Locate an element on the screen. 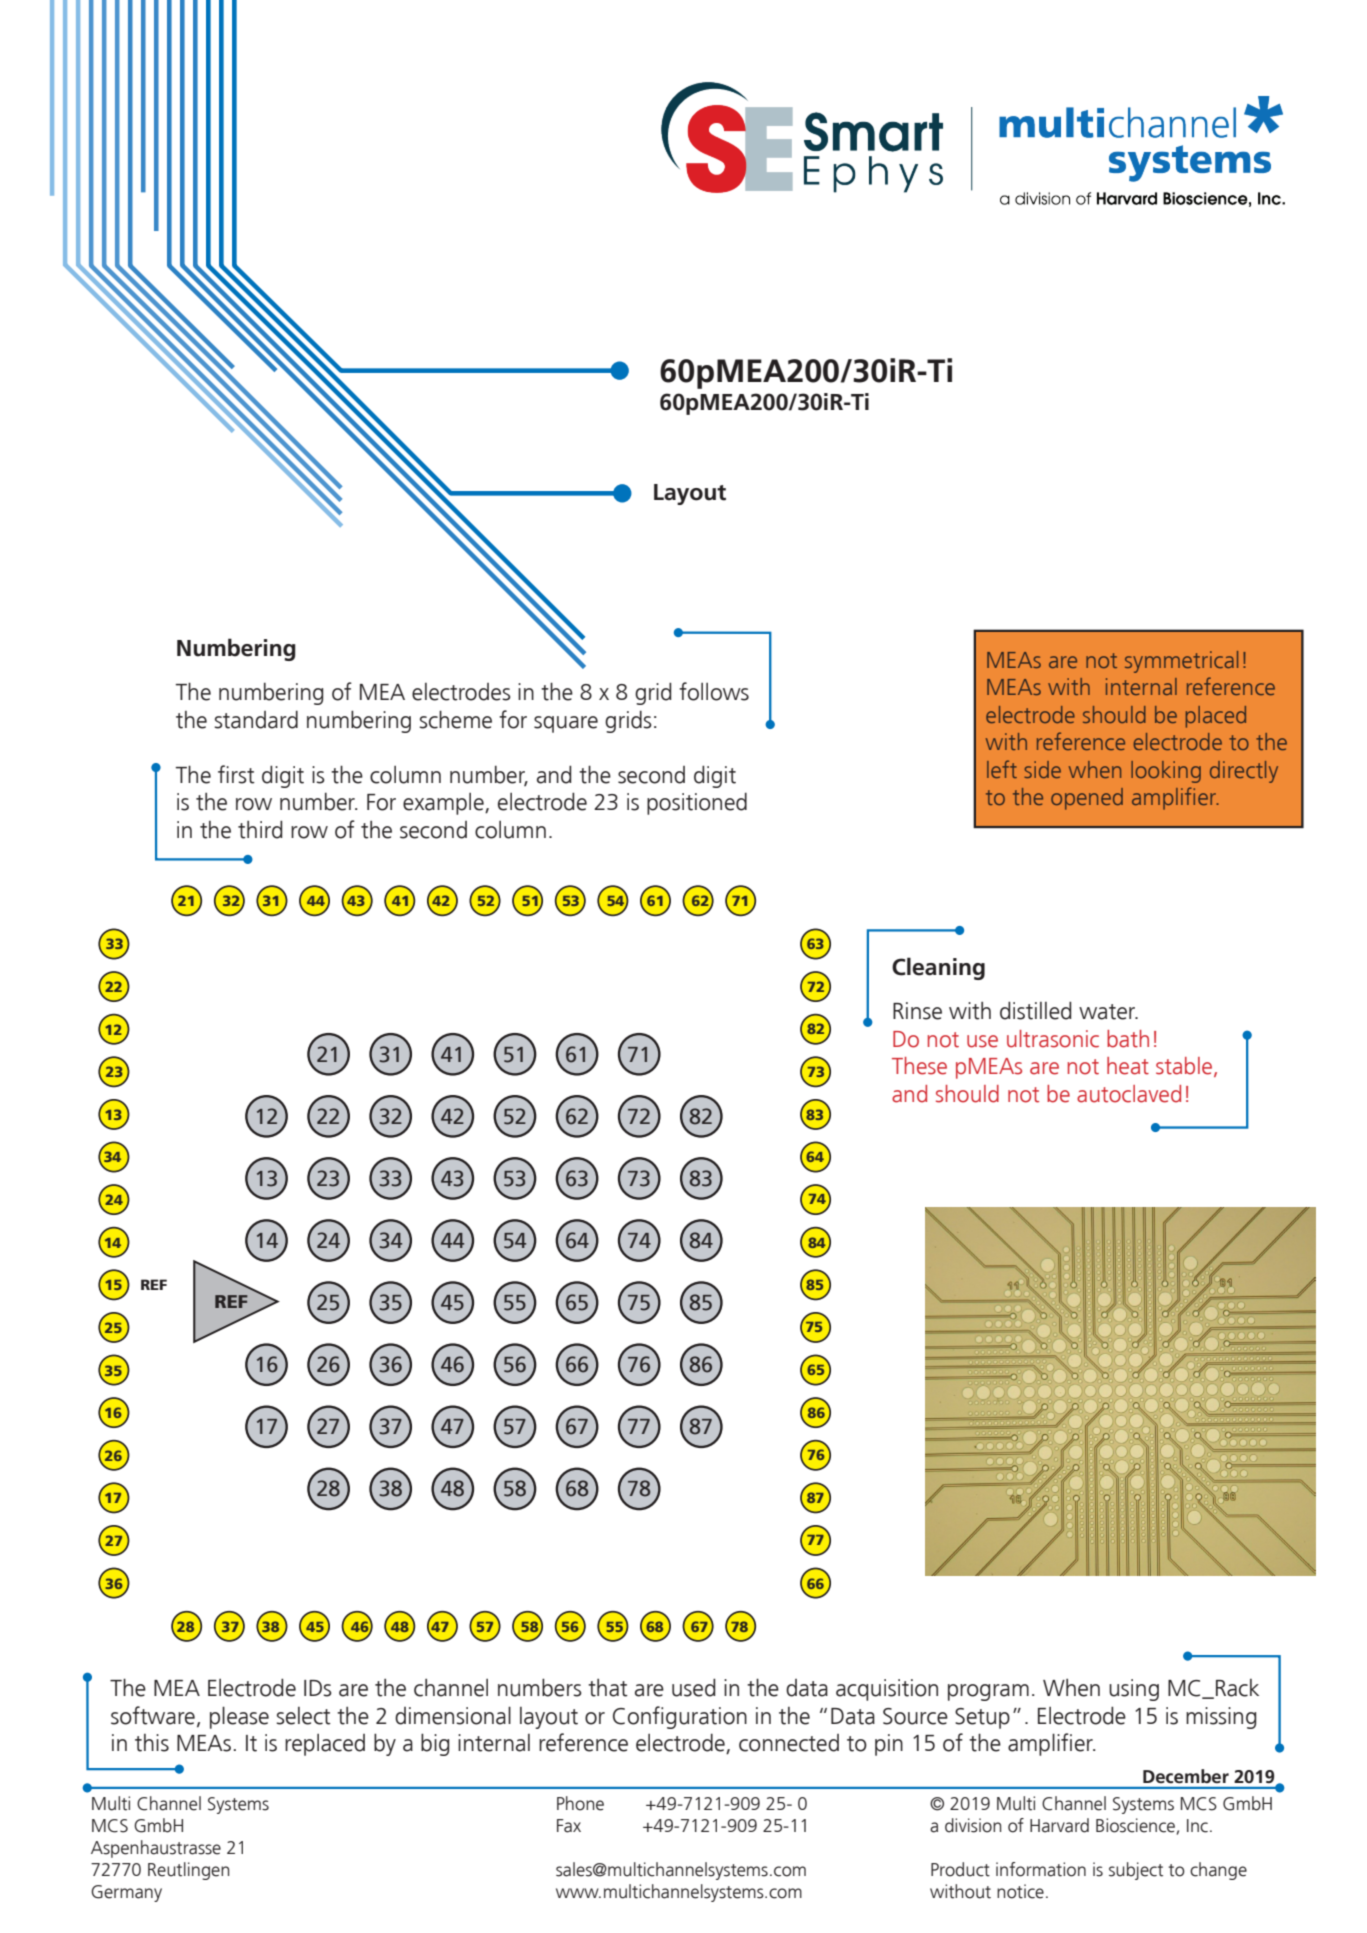 Image resolution: width=1367 pixels, height=1933 pixels. standard is located at coordinates (256, 719).
